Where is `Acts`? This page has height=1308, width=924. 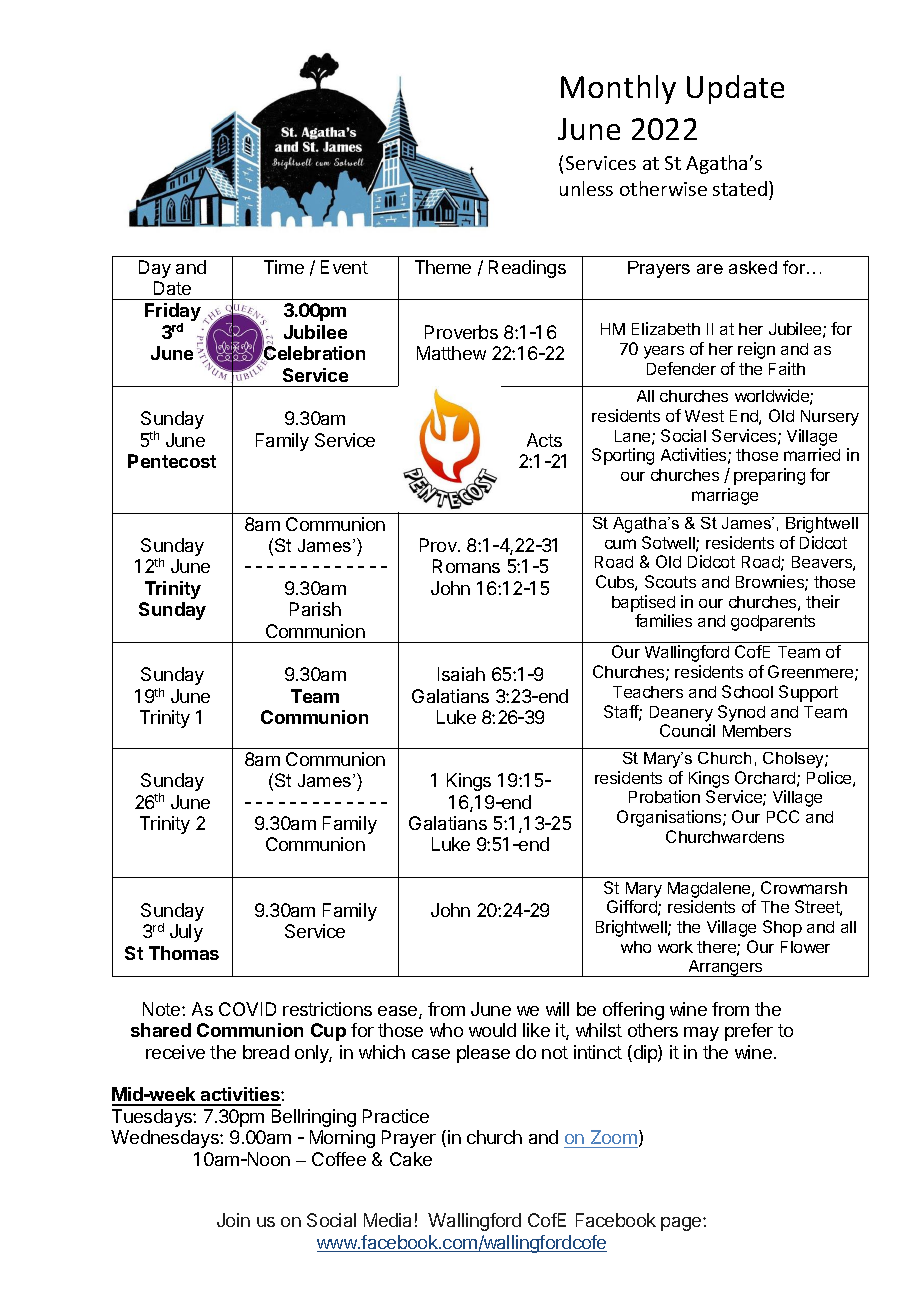 Acts is located at coordinates (544, 440).
